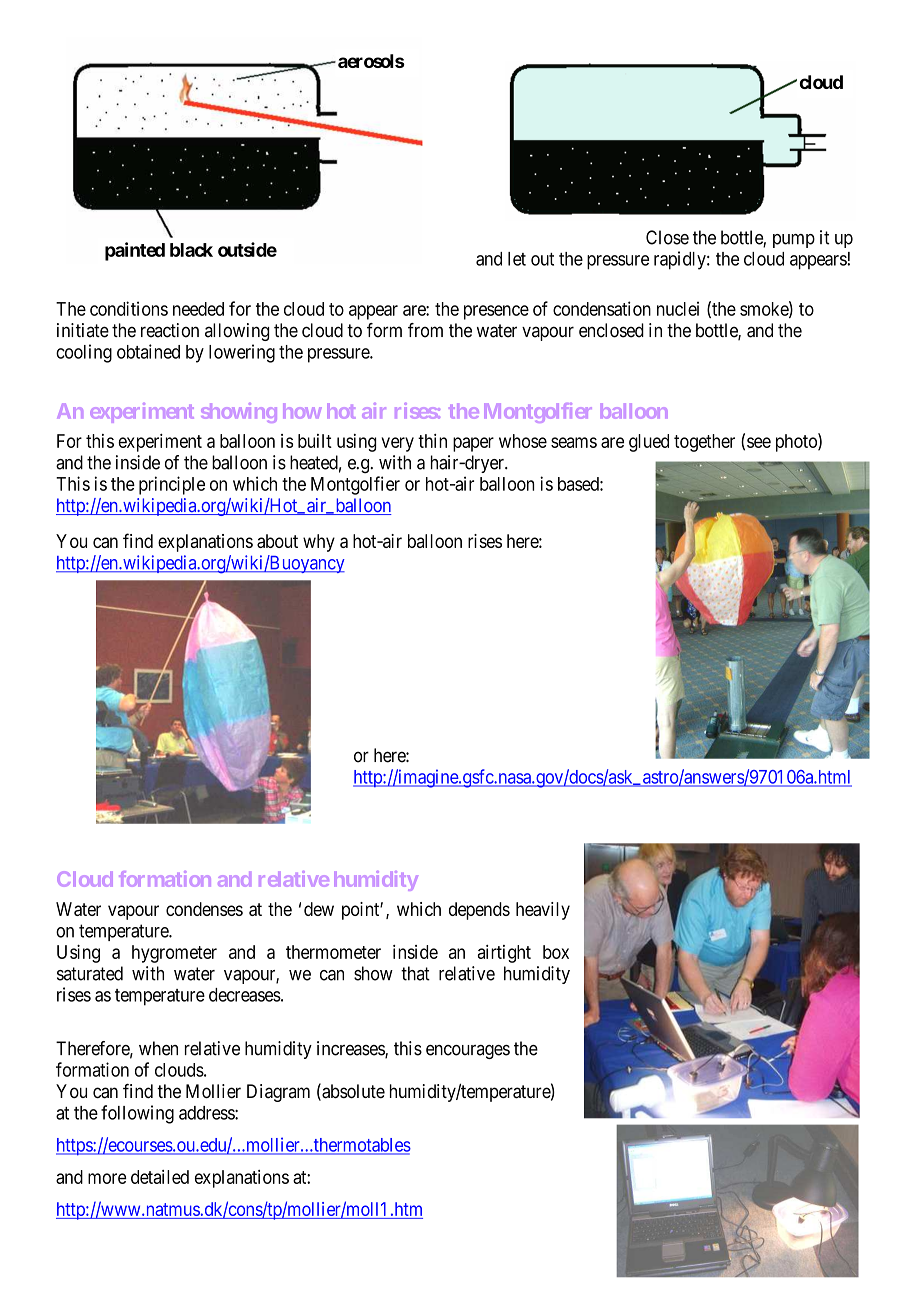 This document has width=924, height=1308. What do you see at coordinates (191, 250) in the document?
I see `black` at bounding box center [191, 250].
